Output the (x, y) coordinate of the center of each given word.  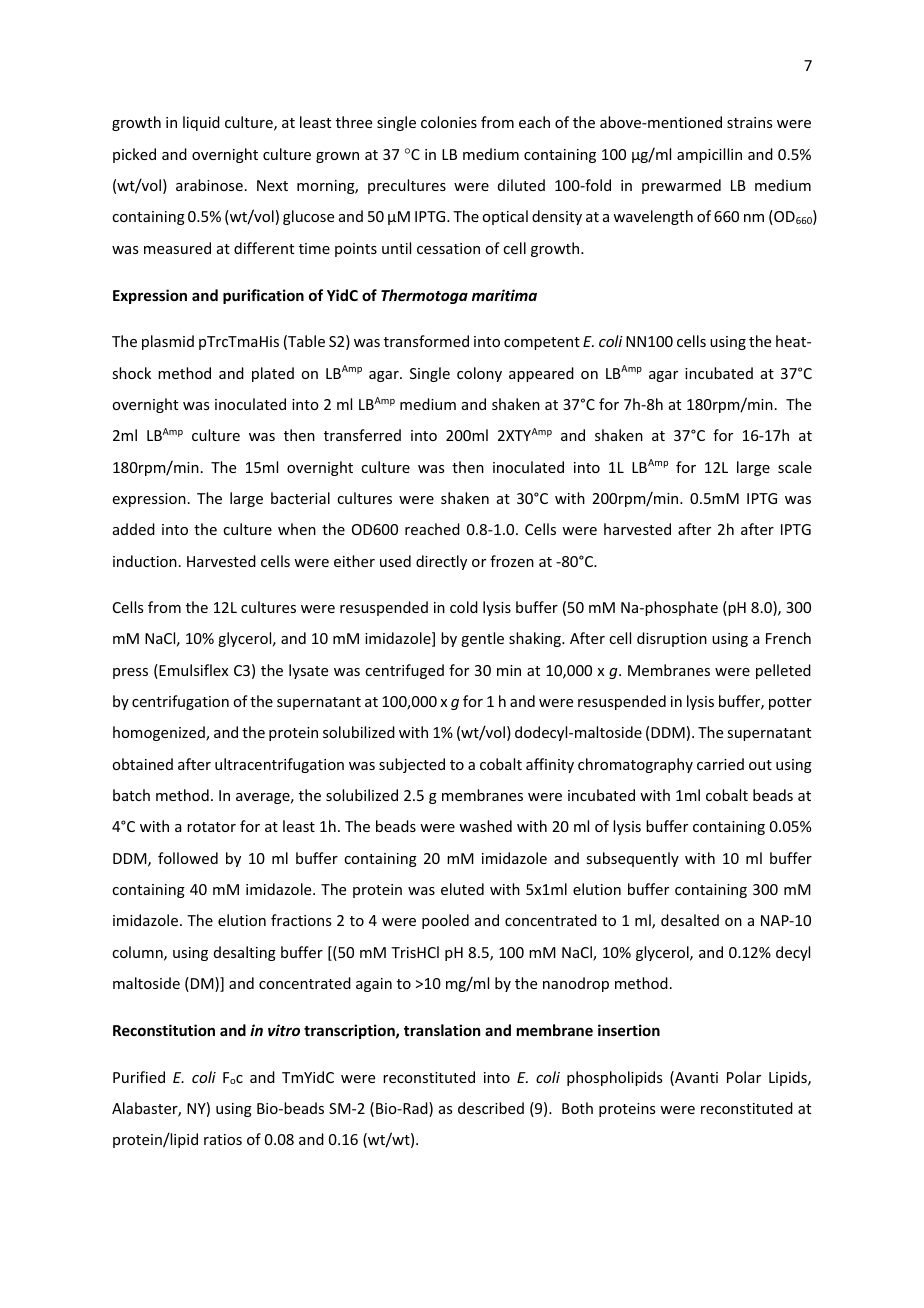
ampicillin (709, 155)
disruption (672, 639)
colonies (449, 122)
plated (273, 374)
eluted (462, 889)
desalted (690, 920)
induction (145, 561)
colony (479, 374)
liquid (201, 123)
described (491, 1108)
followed (188, 858)
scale (795, 467)
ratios (223, 1139)
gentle (482, 639)
